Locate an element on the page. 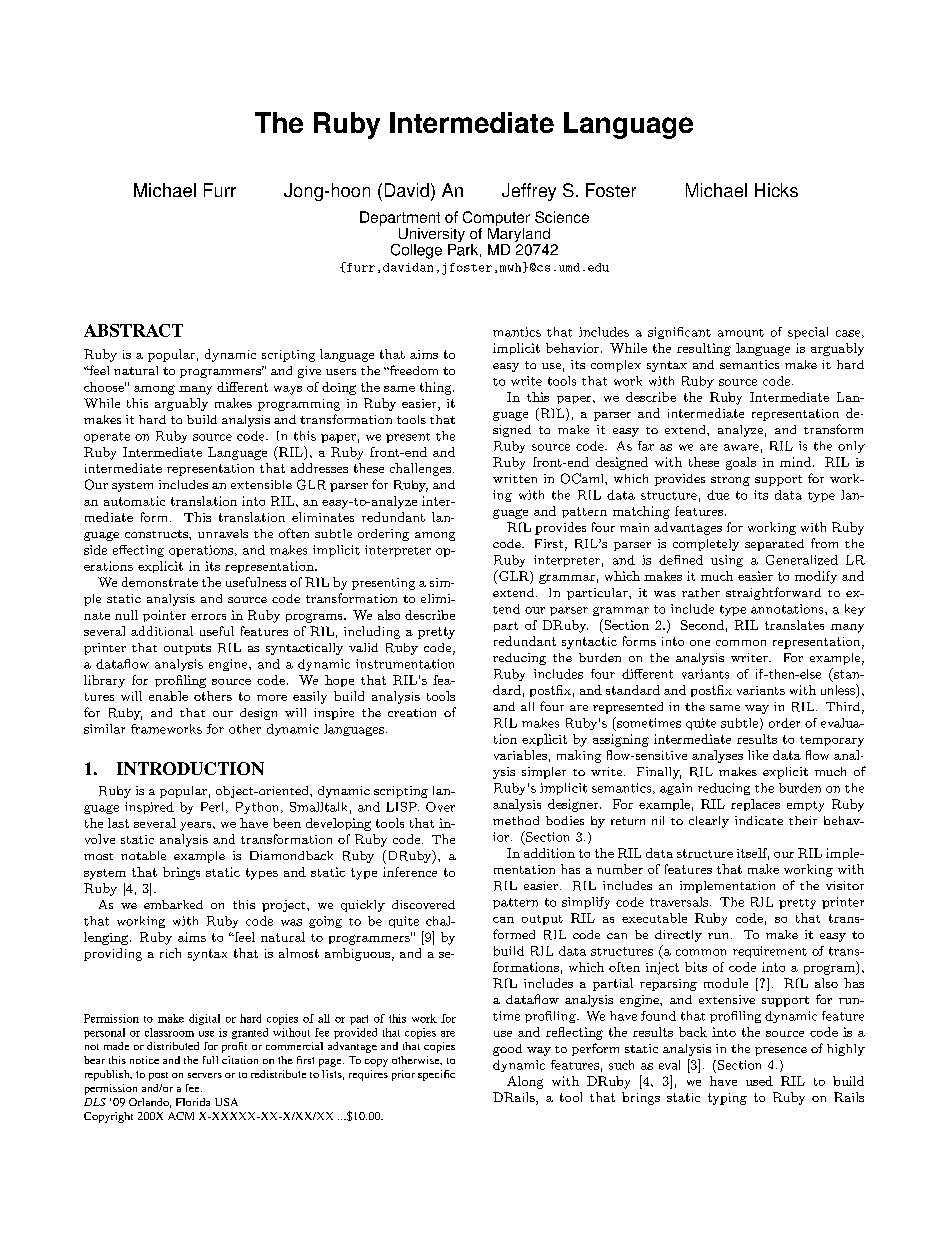 This page has width=952, height=1233. freedom is located at coordinates (412, 370).
